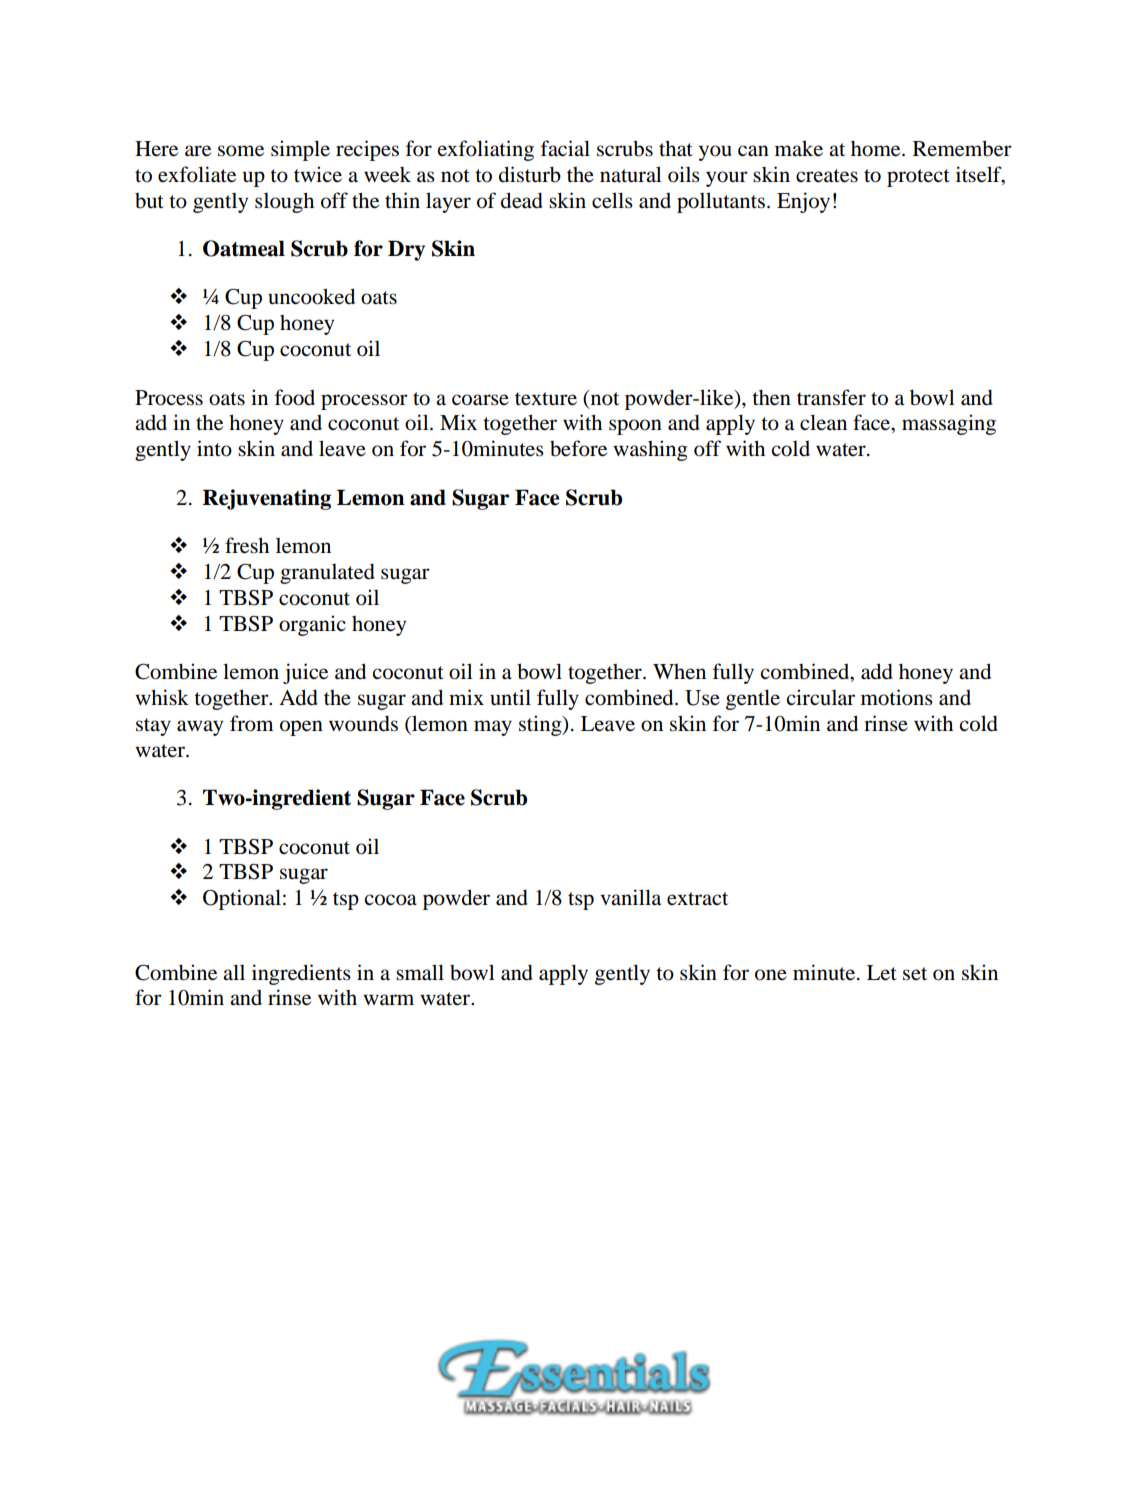  What do you see at coordinates (578, 448) in the document?
I see `before` at bounding box center [578, 448].
